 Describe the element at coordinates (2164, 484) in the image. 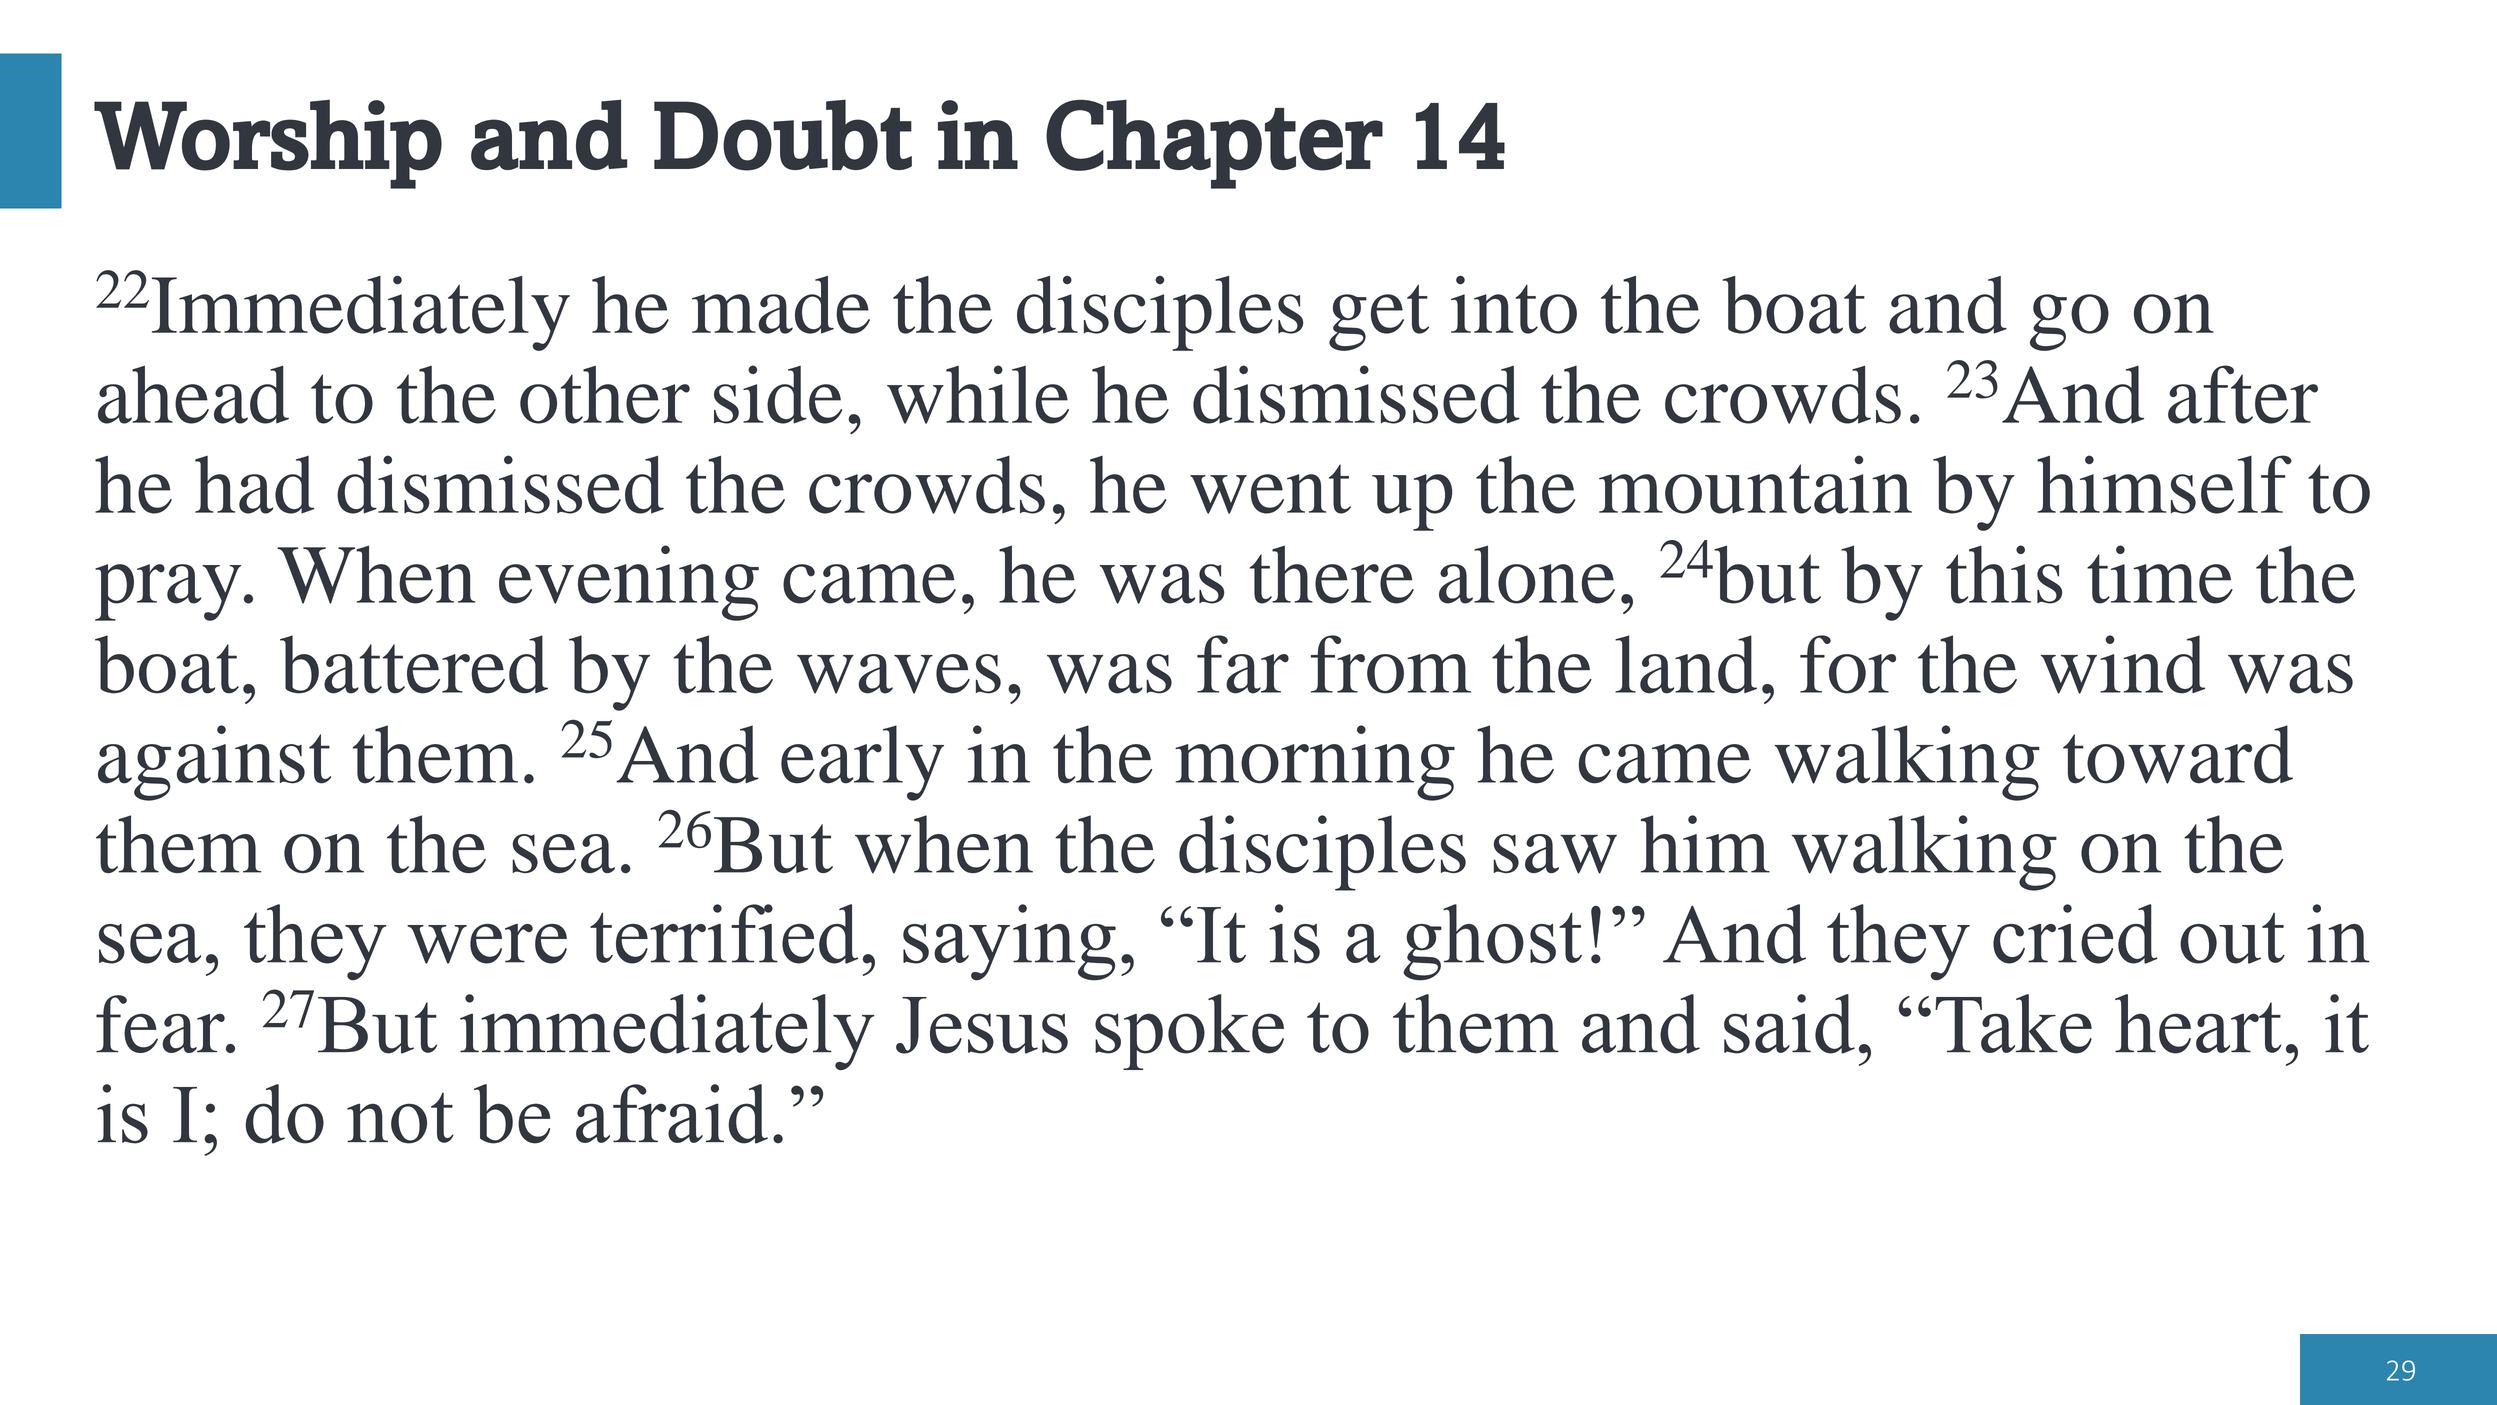

I see `himself` at that location.
